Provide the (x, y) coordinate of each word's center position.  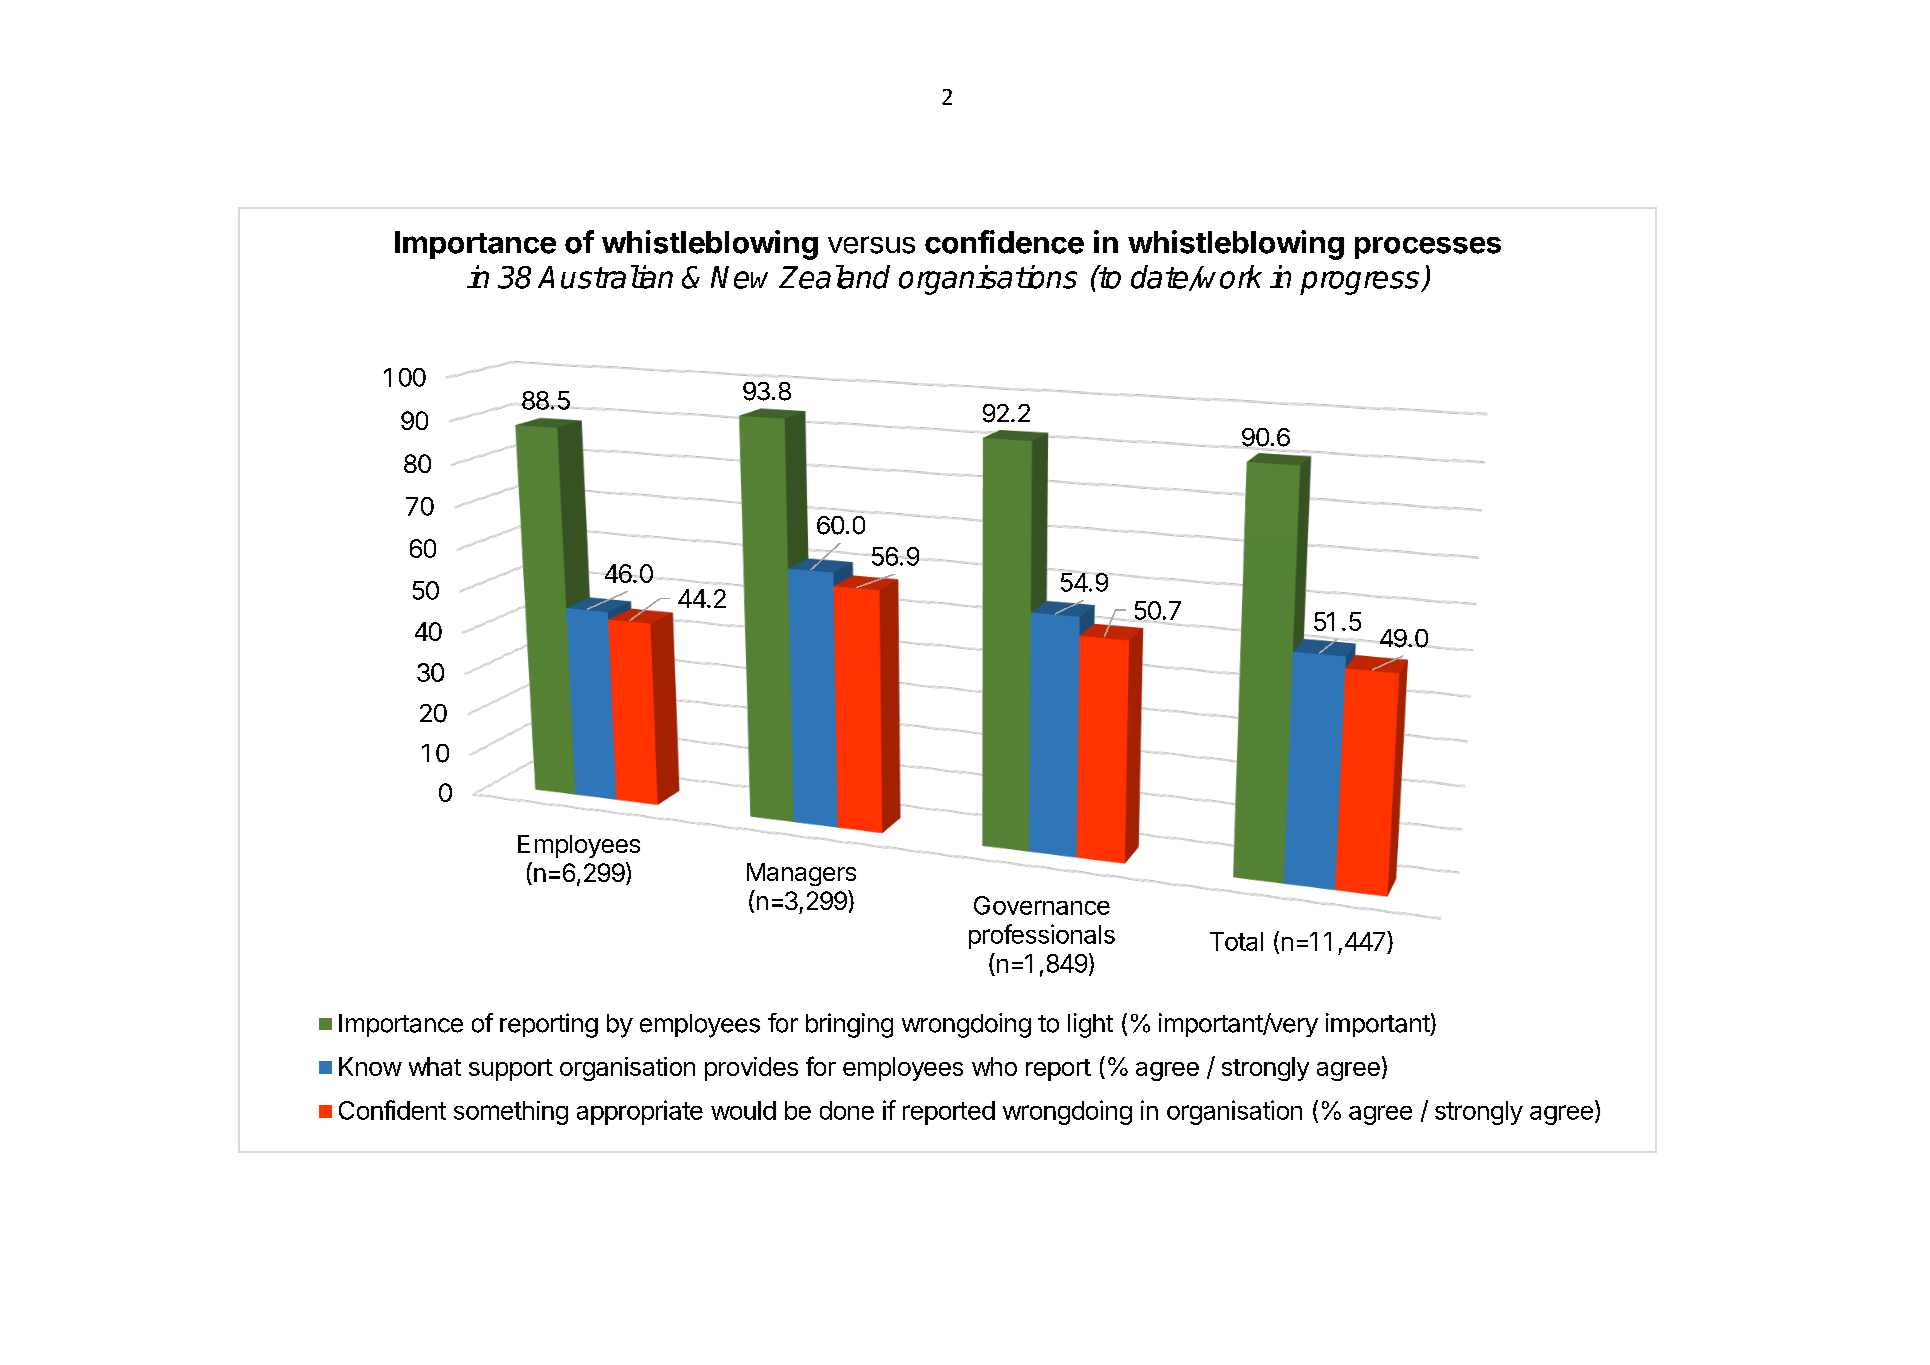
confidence (1004, 242)
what (435, 1066)
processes (1428, 248)
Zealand (834, 277)
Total (1236, 941)
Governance (1042, 905)
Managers (801, 874)
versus (871, 245)
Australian (605, 277)
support (511, 1070)
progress (1361, 283)
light (1090, 1025)
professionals (1042, 936)
